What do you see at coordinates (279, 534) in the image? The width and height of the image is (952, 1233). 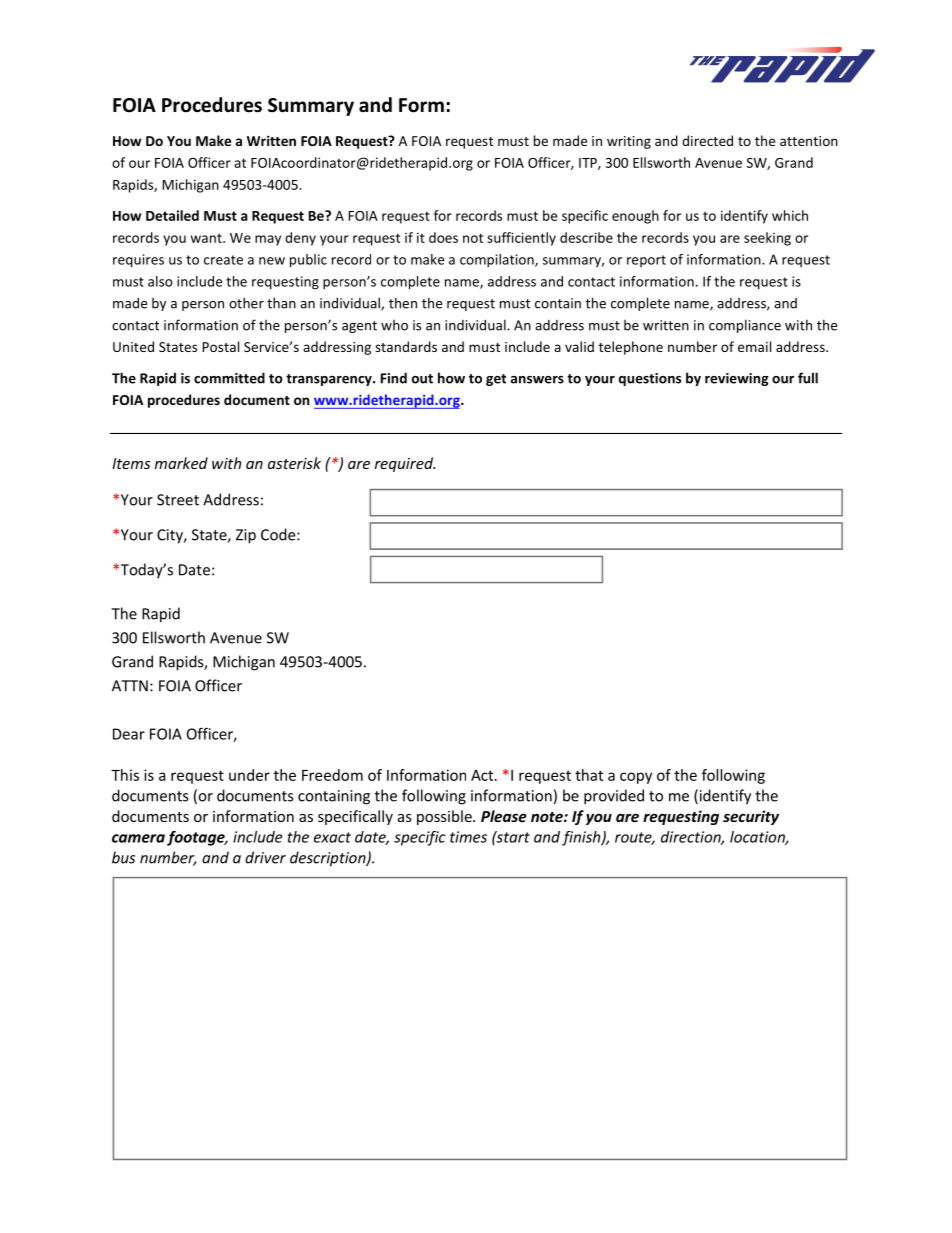 I see `Code` at bounding box center [279, 534].
